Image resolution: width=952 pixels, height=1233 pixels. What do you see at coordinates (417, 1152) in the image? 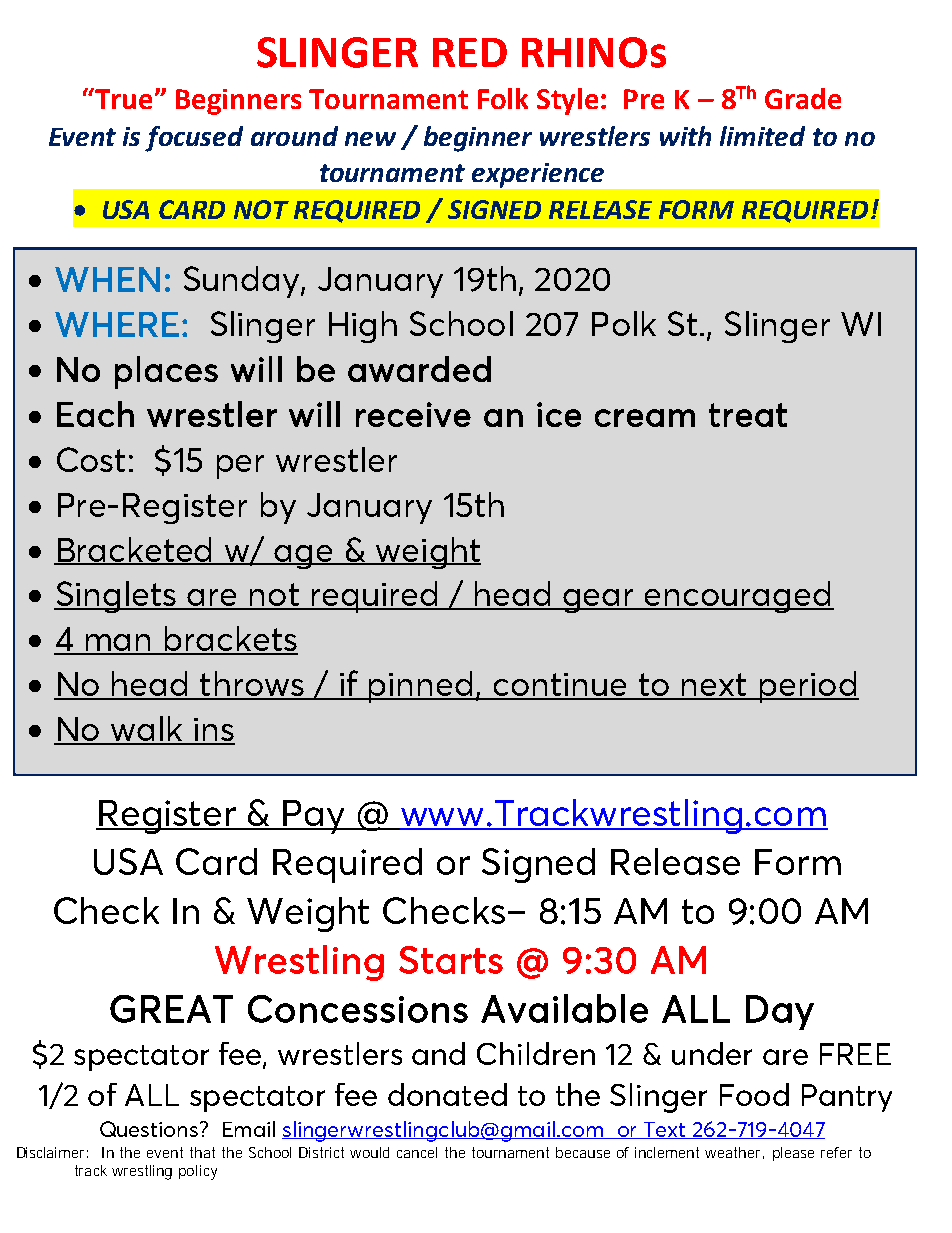
I see `cancel` at bounding box center [417, 1152].
